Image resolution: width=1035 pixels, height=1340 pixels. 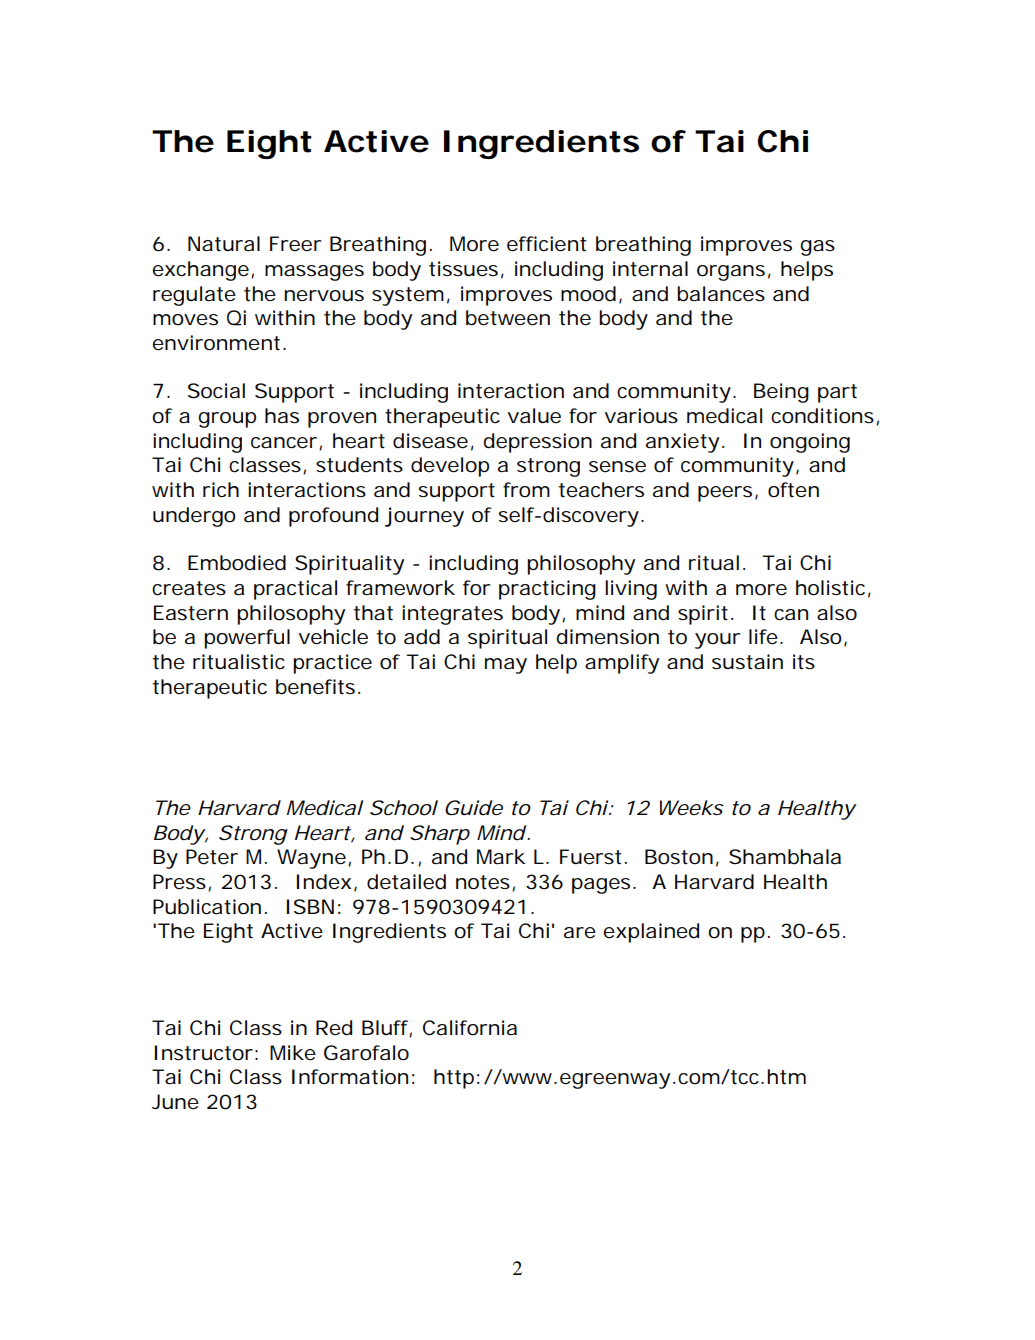 I want to click on organs, so click(x=731, y=273).
